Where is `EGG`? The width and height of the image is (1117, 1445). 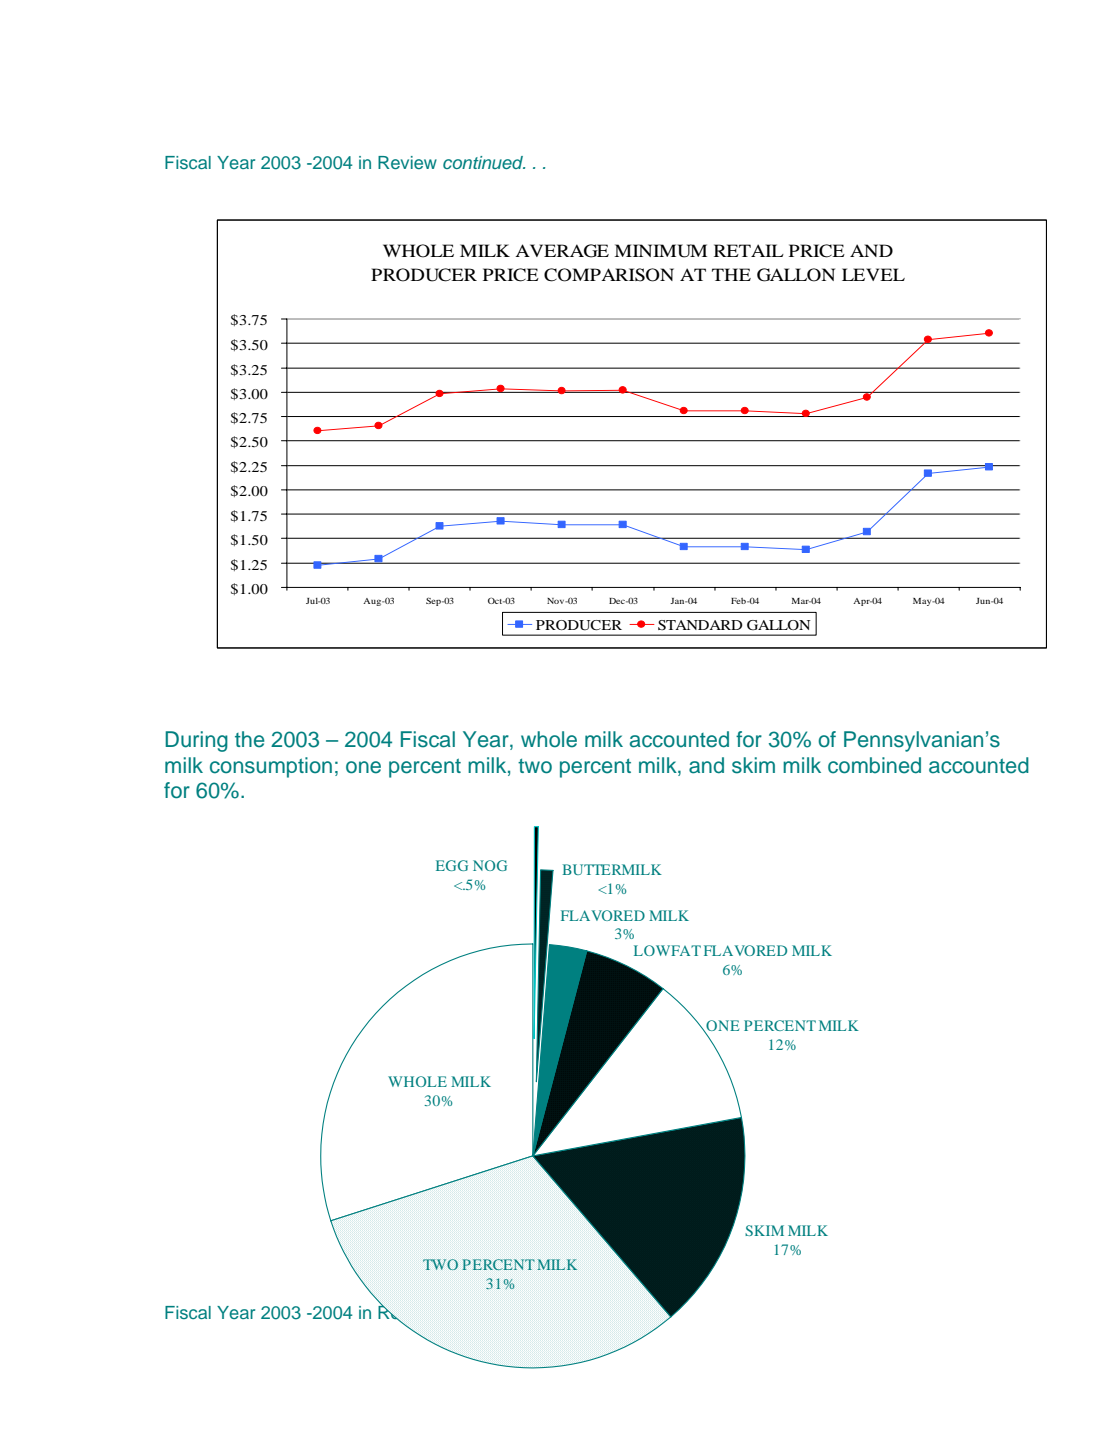 EGG is located at coordinates (452, 865).
